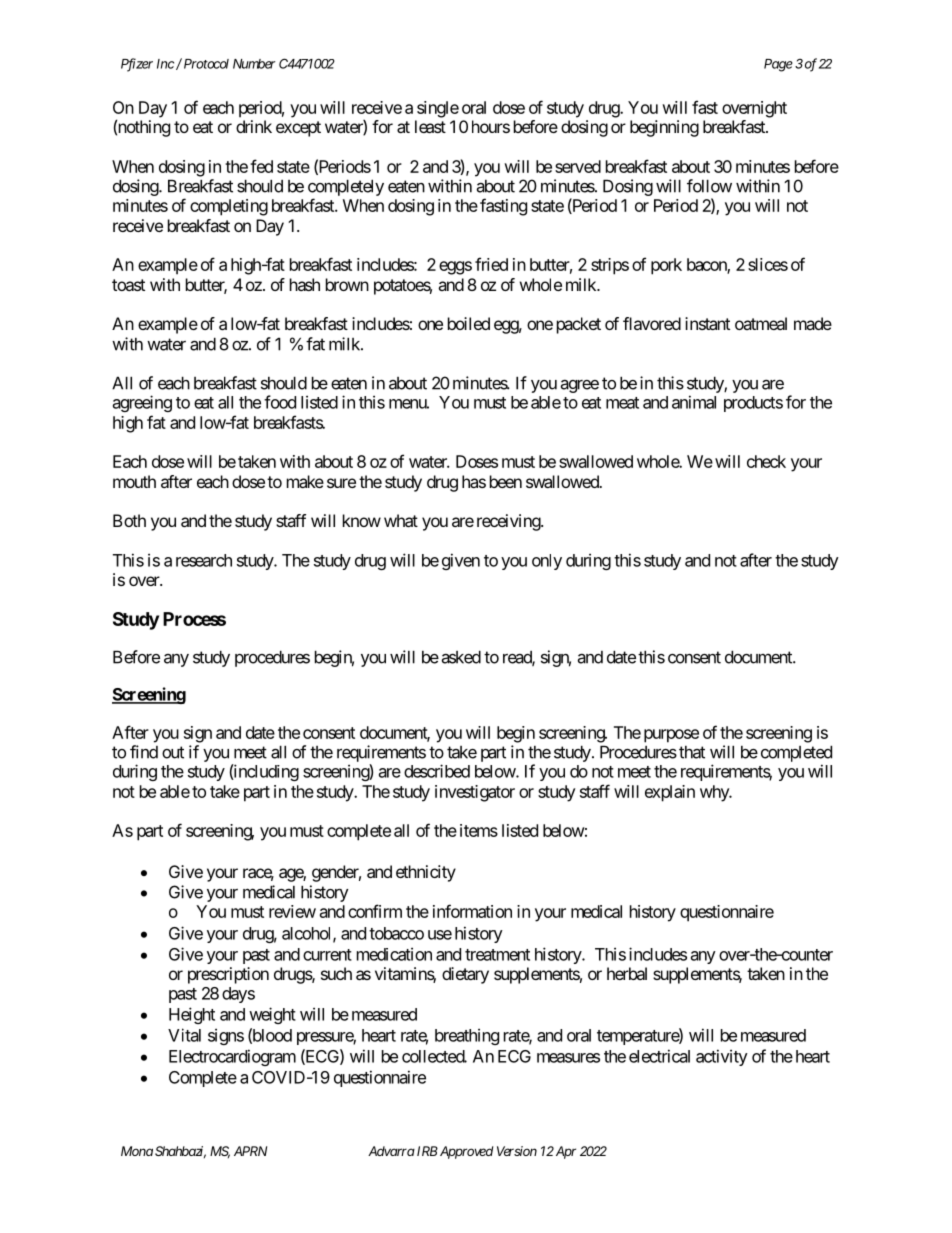  Describe the element at coordinates (205, 63) in the screenshot. I see `Protocol` at that location.
